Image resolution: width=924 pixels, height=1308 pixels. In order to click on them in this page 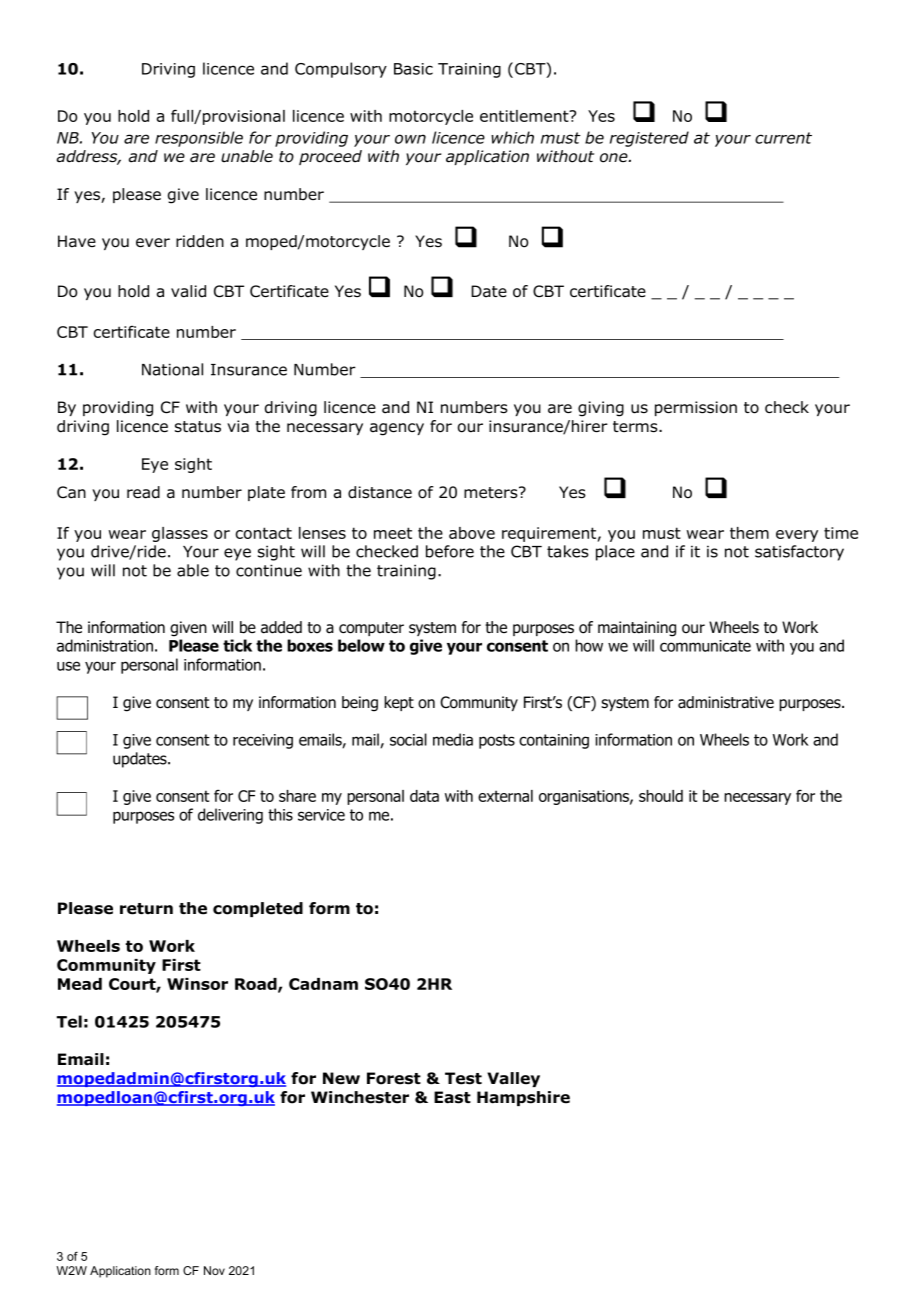, I will do `click(749, 533)`.
